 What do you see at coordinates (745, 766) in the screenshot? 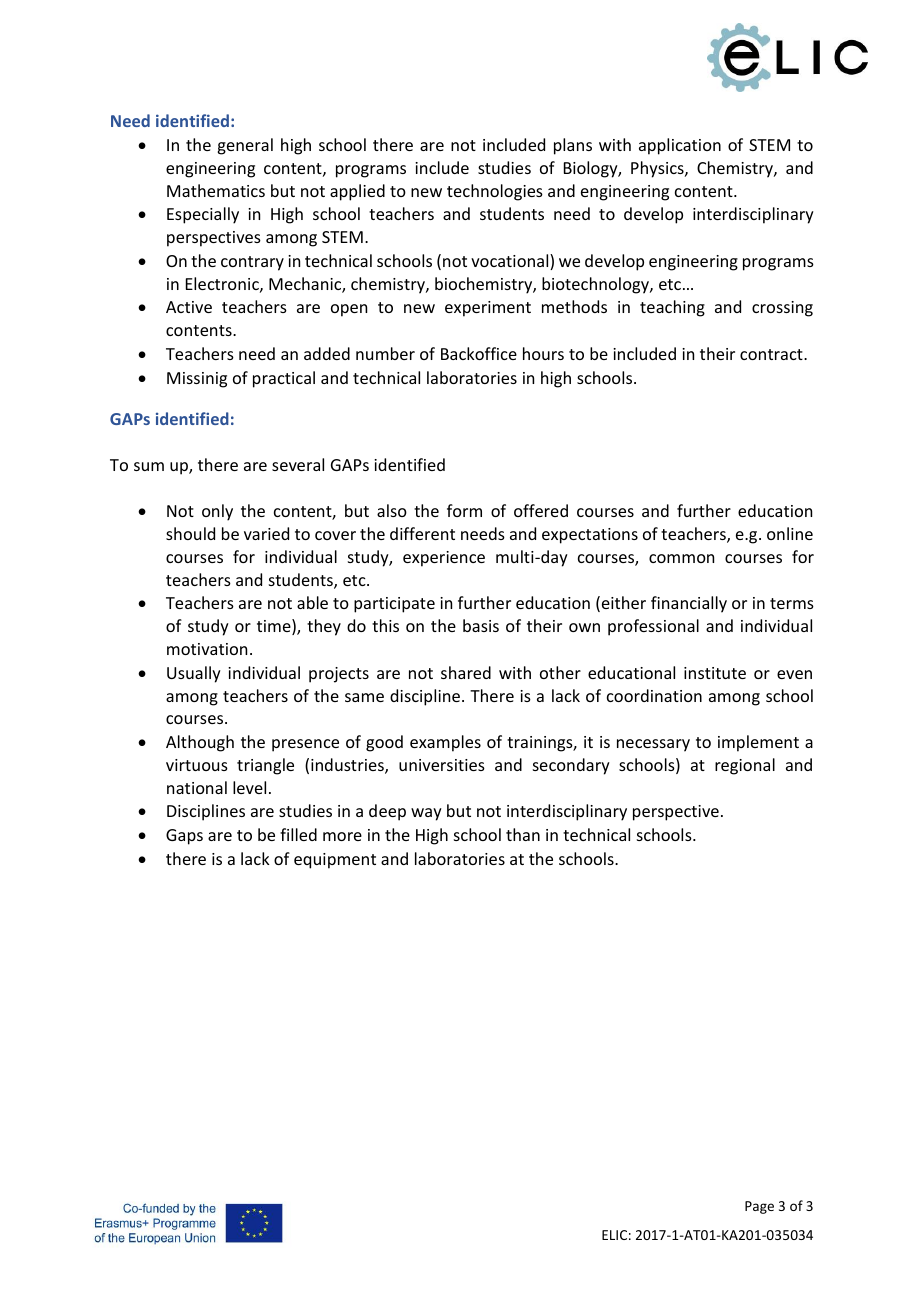
I see `regional` at bounding box center [745, 766].
